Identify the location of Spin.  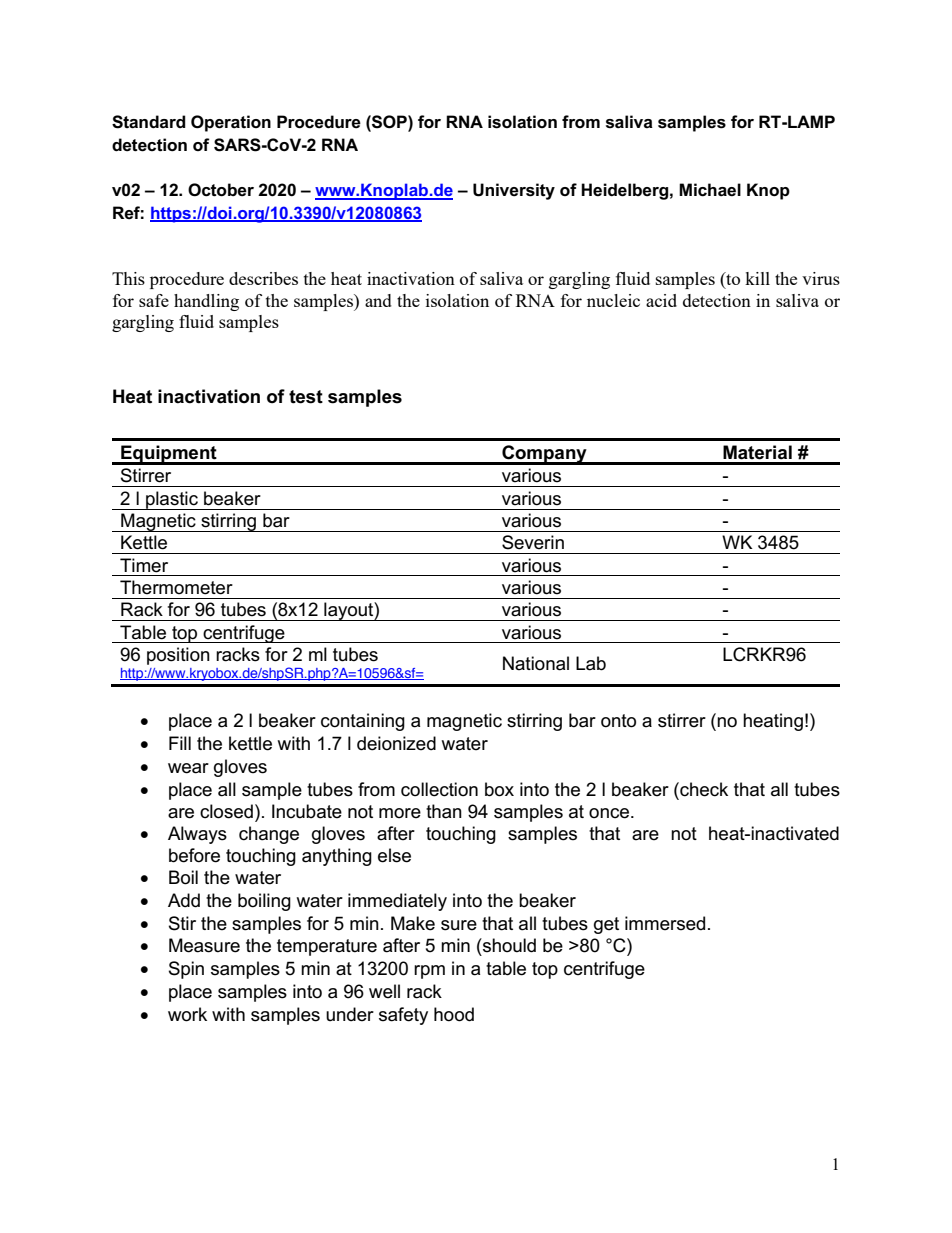
(186, 970).
